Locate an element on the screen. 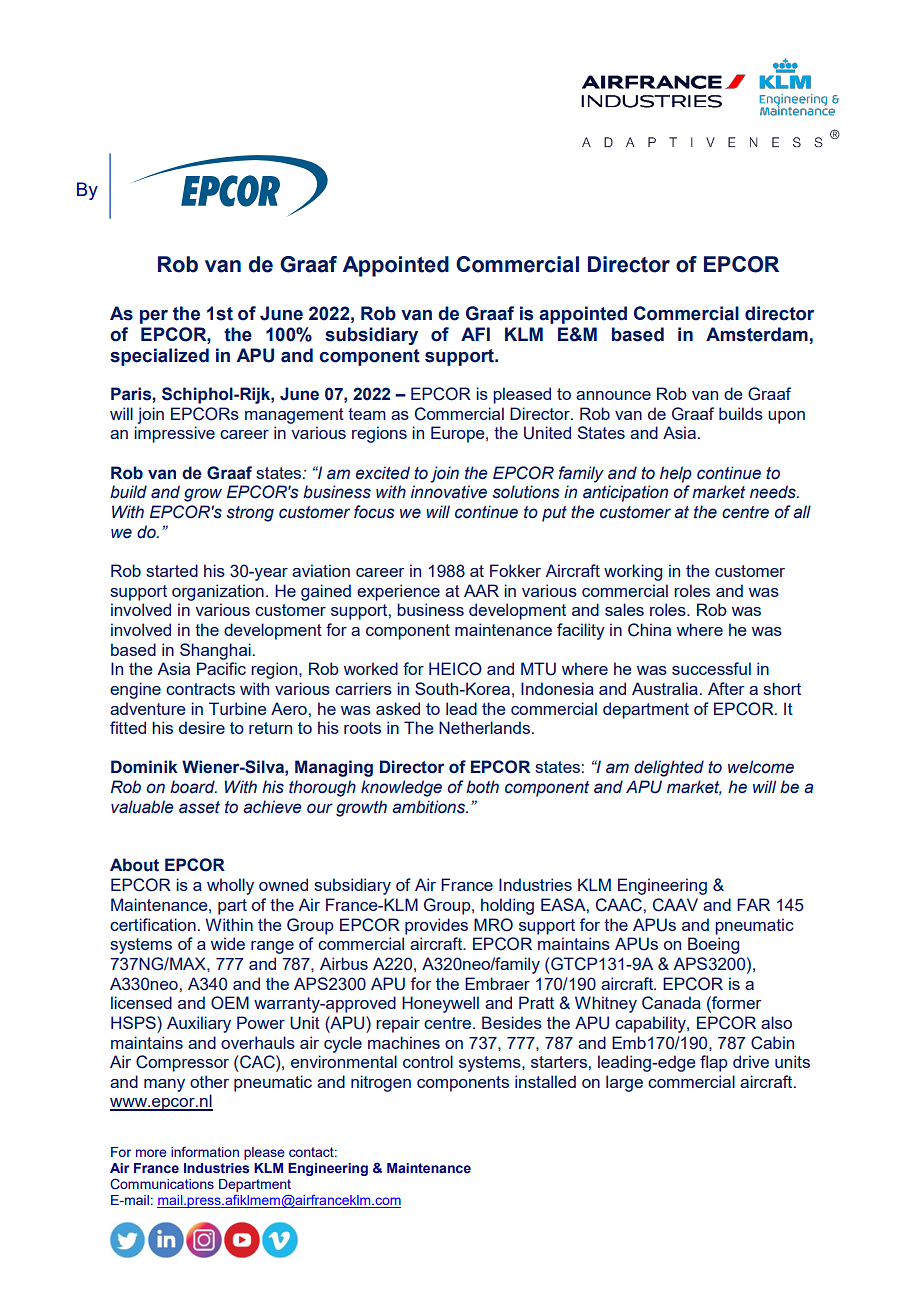 Image resolution: width=924 pixels, height=1308 pixels. asset is located at coordinates (199, 807).
